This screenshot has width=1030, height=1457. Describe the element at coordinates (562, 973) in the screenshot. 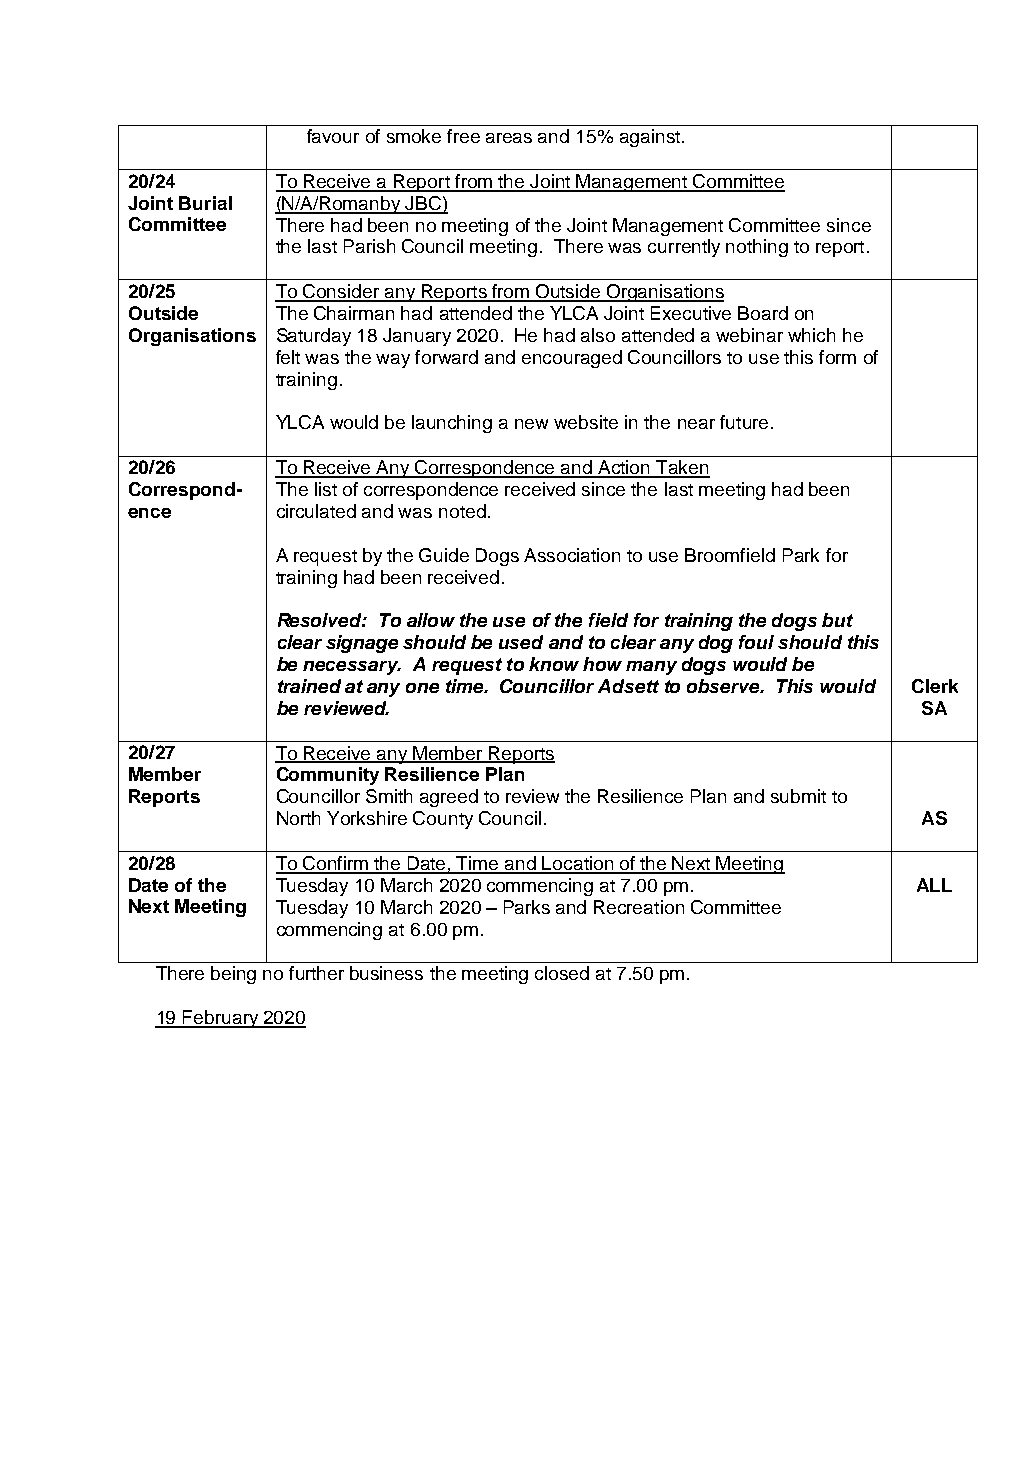

I see `closed` at that location.
